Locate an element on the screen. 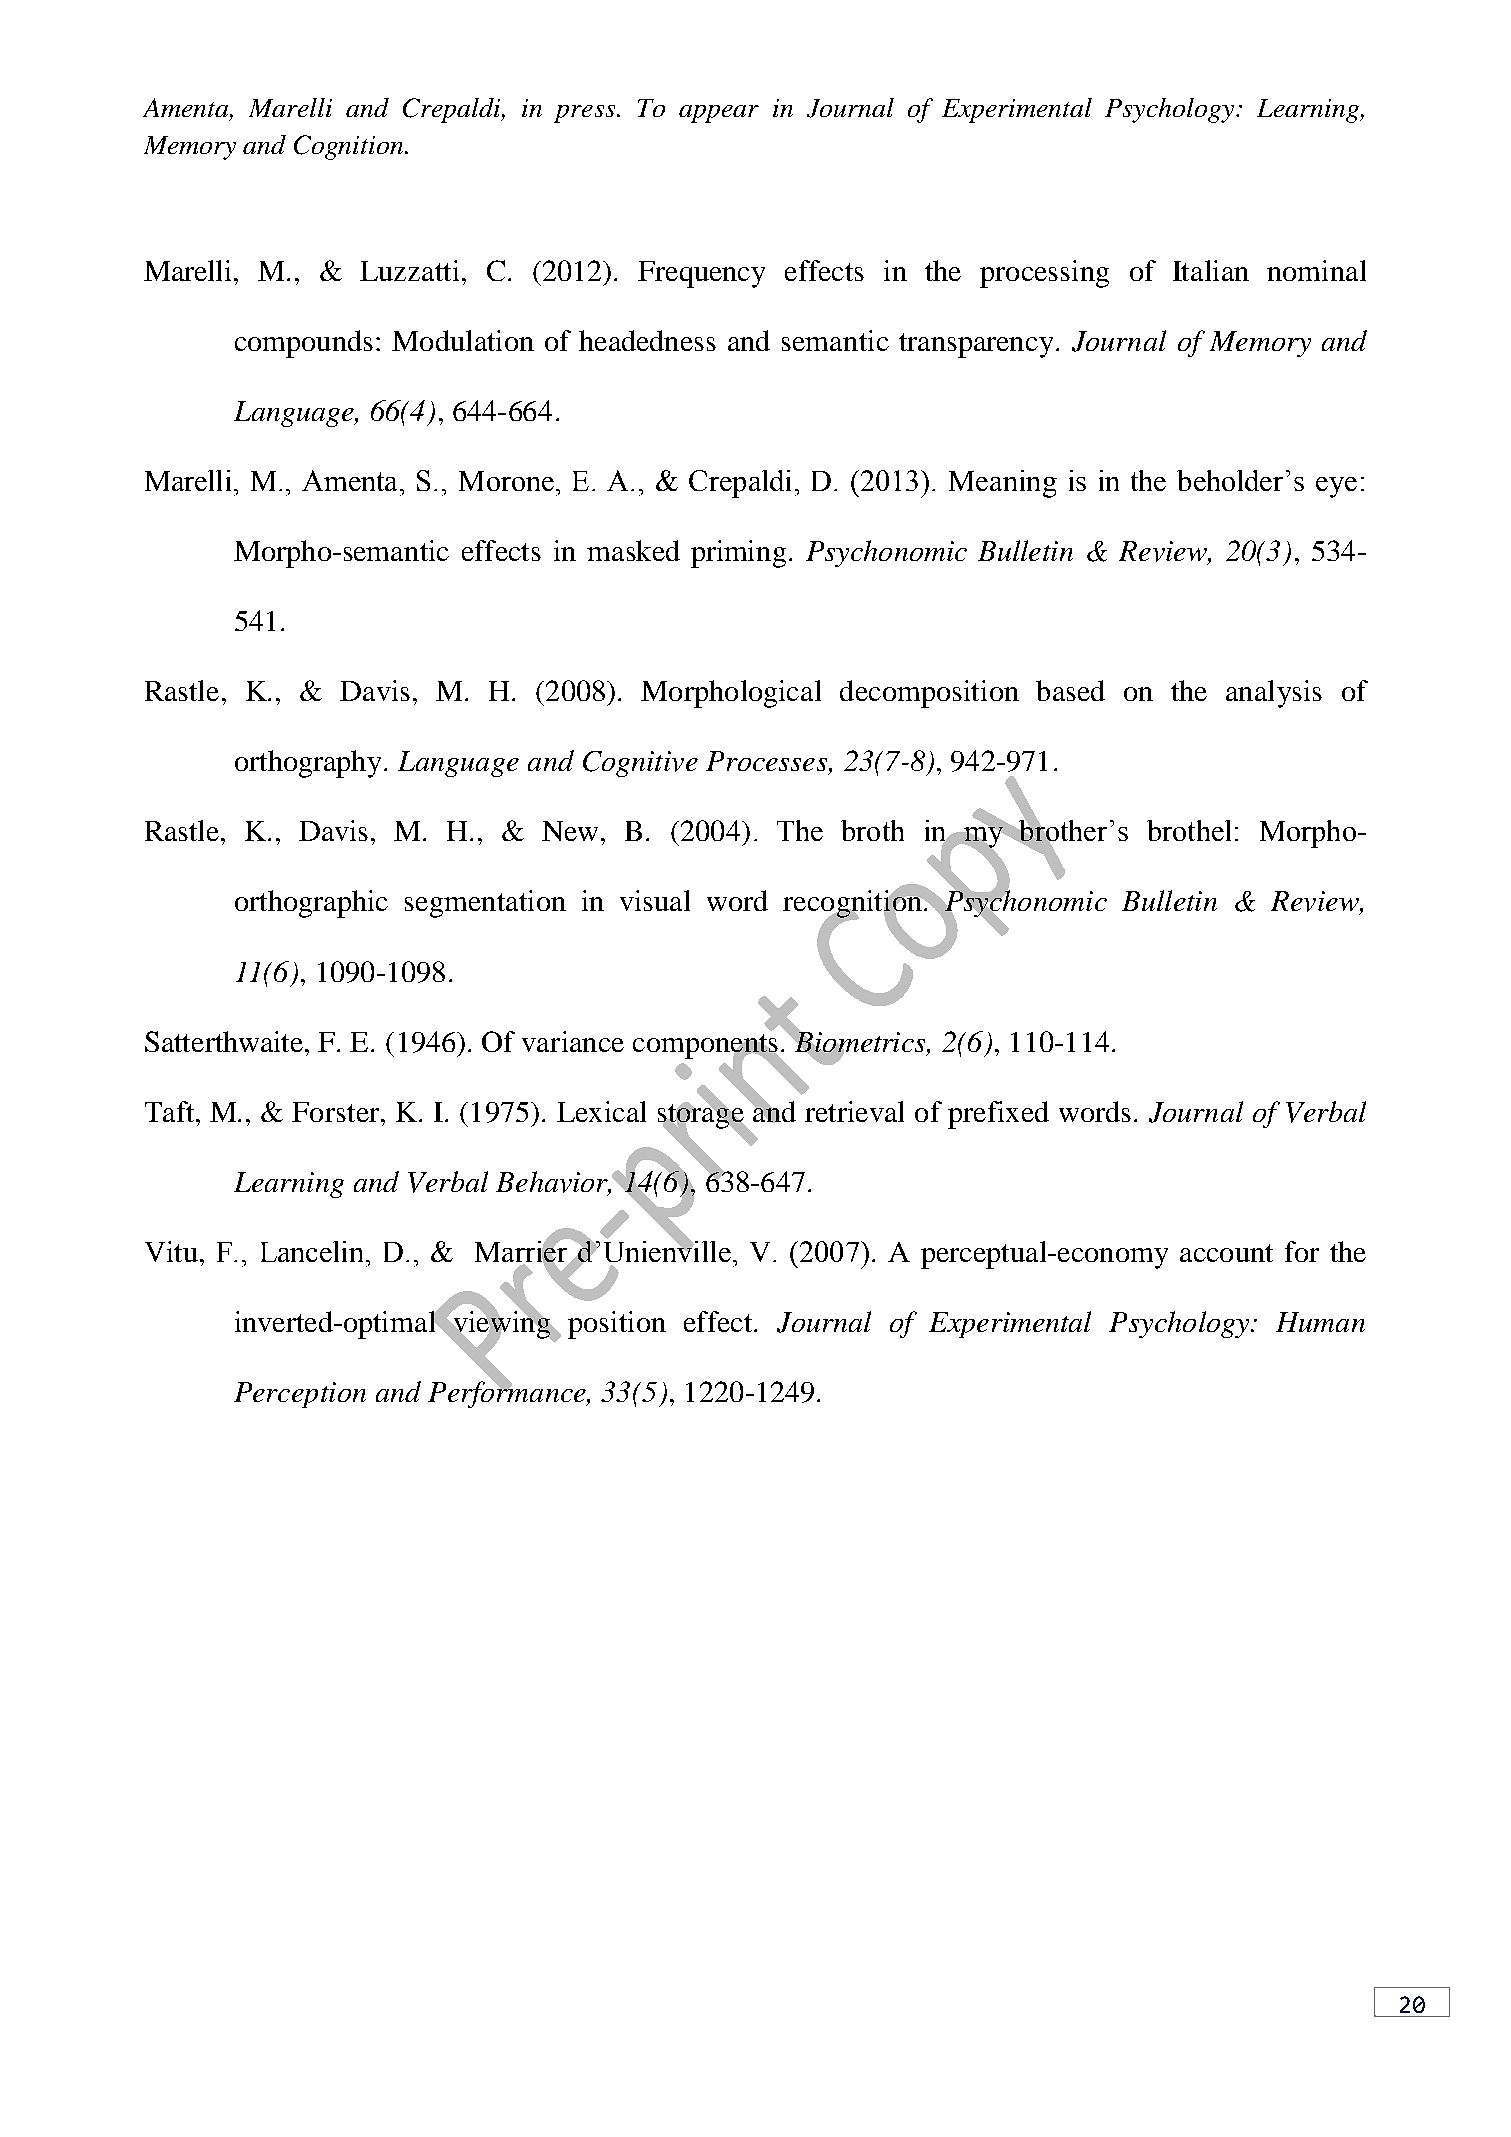  orthography is located at coordinates (310, 764).
